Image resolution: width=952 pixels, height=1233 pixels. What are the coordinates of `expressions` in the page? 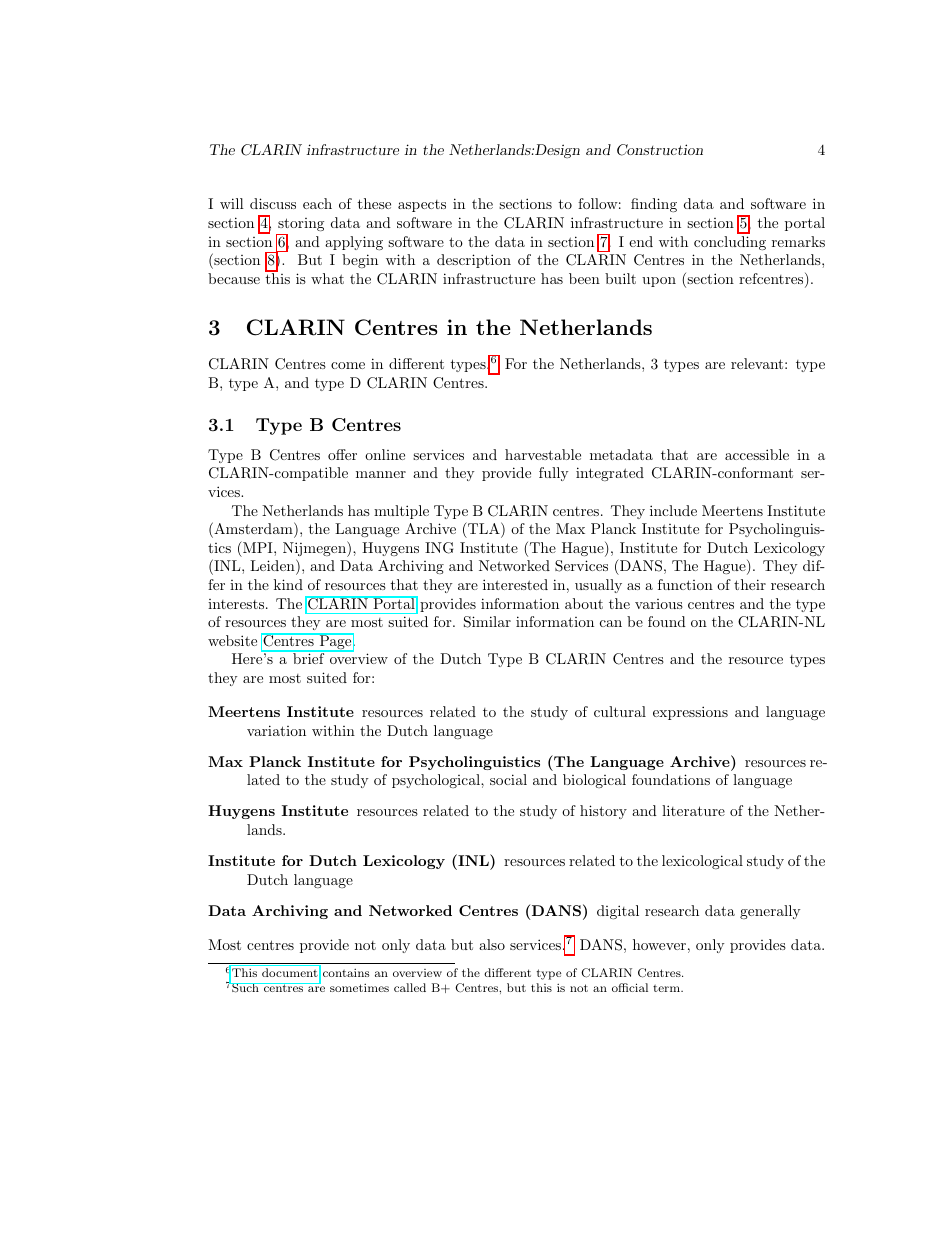 It's located at (690, 713).
